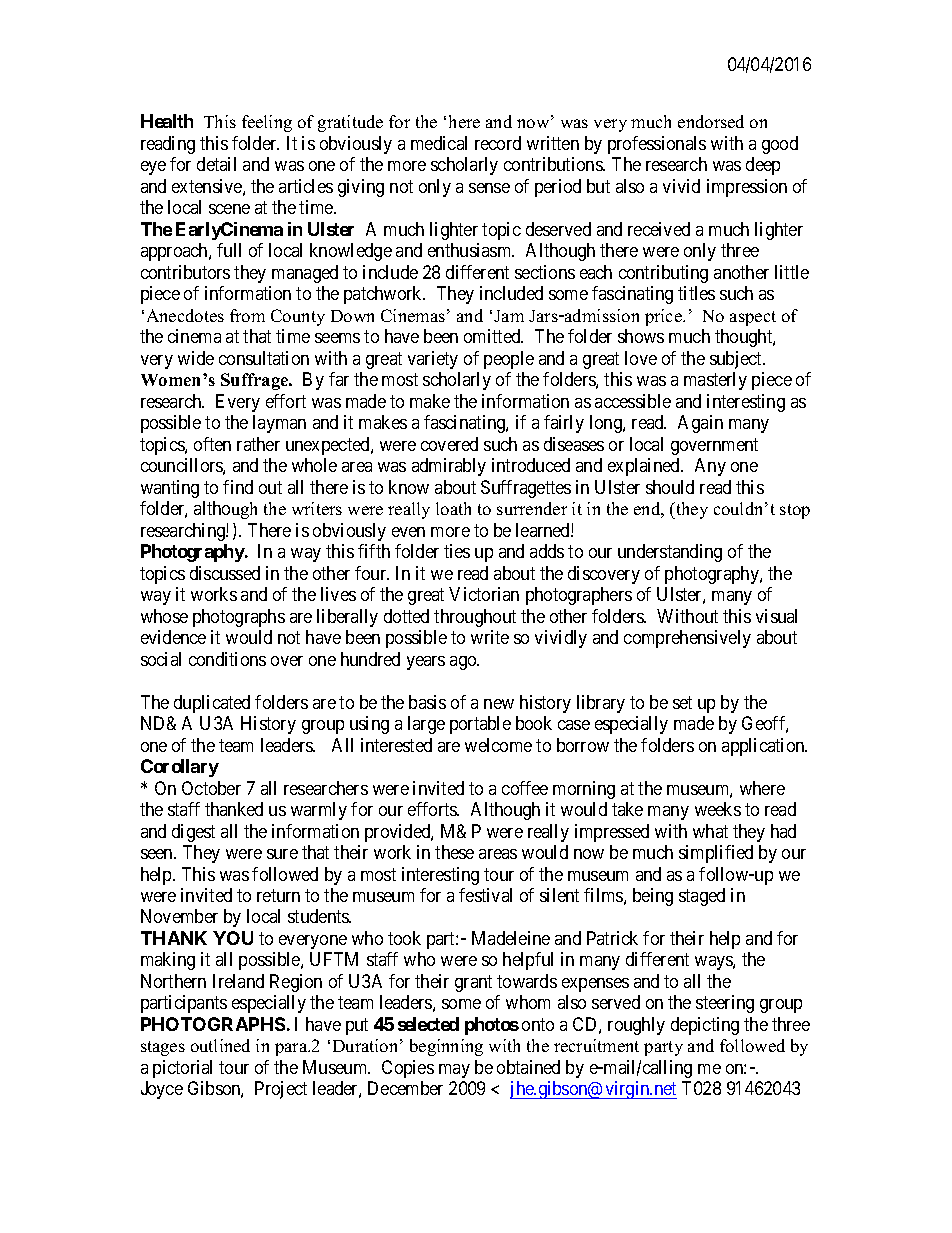 This document has height=1233, width=952. I want to click on discussed, so click(225, 573).
